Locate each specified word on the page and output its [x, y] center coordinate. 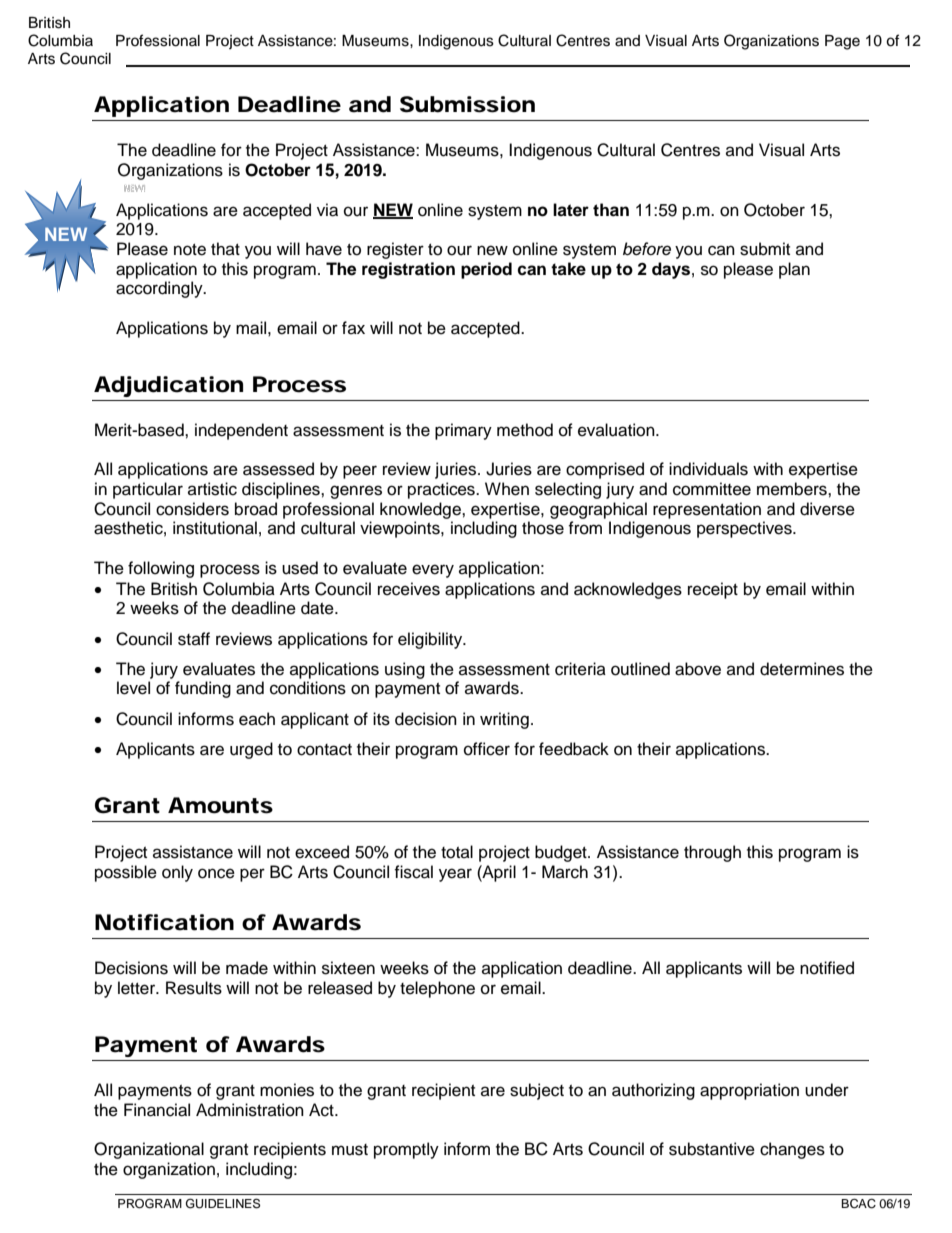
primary [463, 431]
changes [792, 1150]
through [712, 853]
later [571, 210]
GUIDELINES [223, 1203]
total [457, 852]
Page [842, 42]
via [327, 210]
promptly [406, 1150]
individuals [708, 469]
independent [241, 431]
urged [251, 750]
